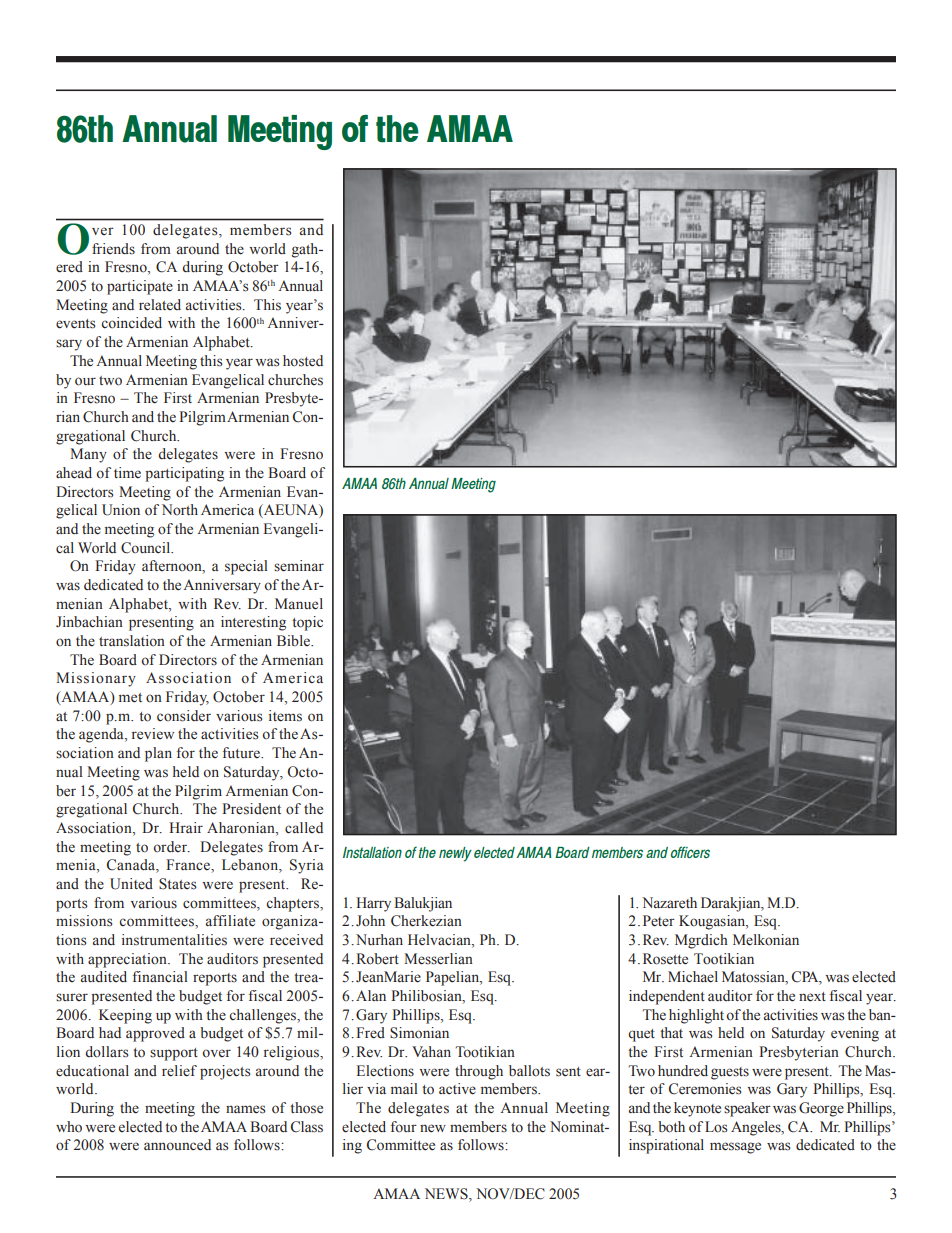 Image resolution: width=952 pixels, height=1233 pixels. What do you see at coordinates (147, 548) in the screenshot?
I see `Council` at bounding box center [147, 548].
